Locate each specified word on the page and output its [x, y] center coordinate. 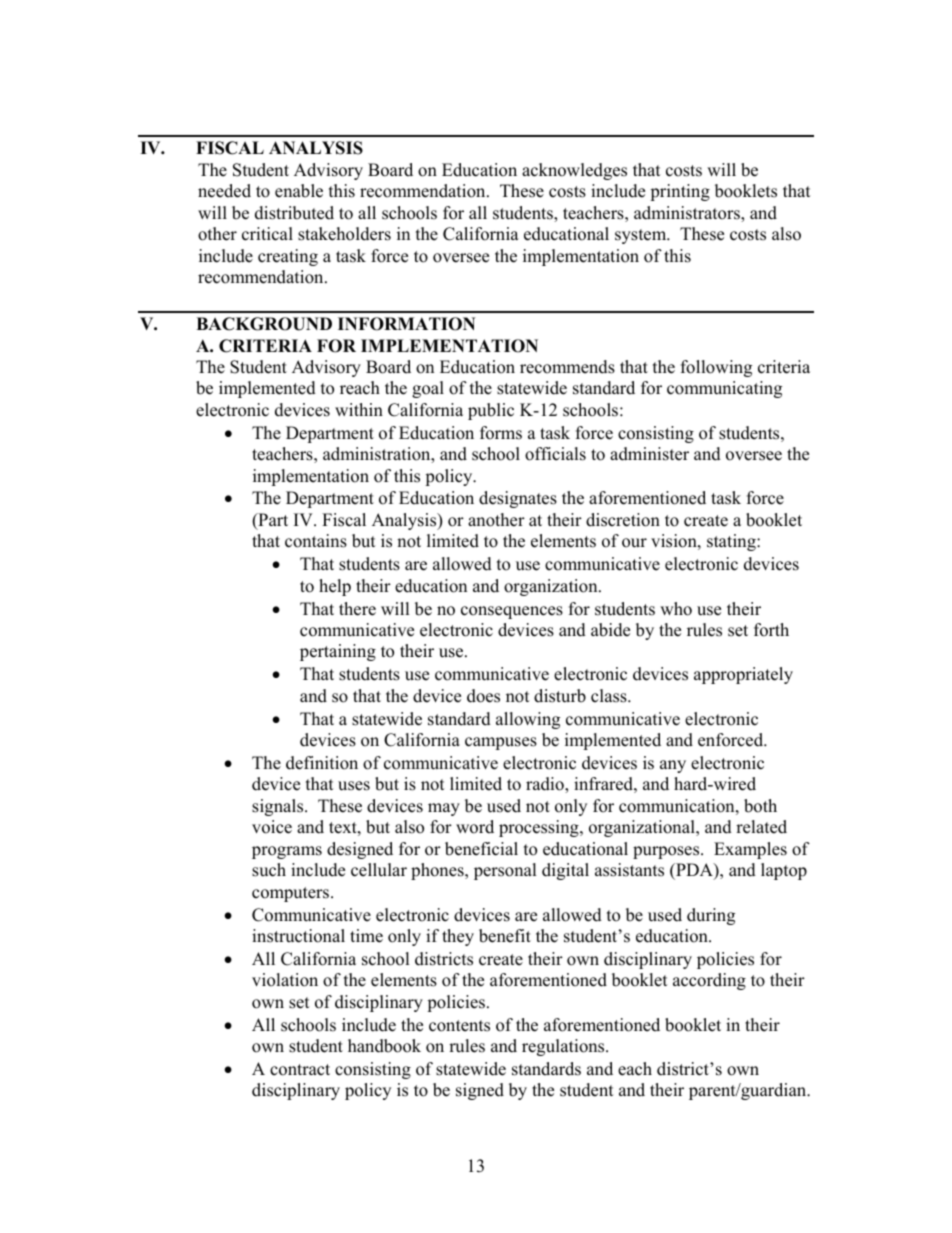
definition [322, 763]
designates [518, 499]
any [673, 766]
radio [546, 785]
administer [649, 454]
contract [300, 1070]
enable [299, 191]
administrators [688, 214]
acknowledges [574, 171]
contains [316, 541]
